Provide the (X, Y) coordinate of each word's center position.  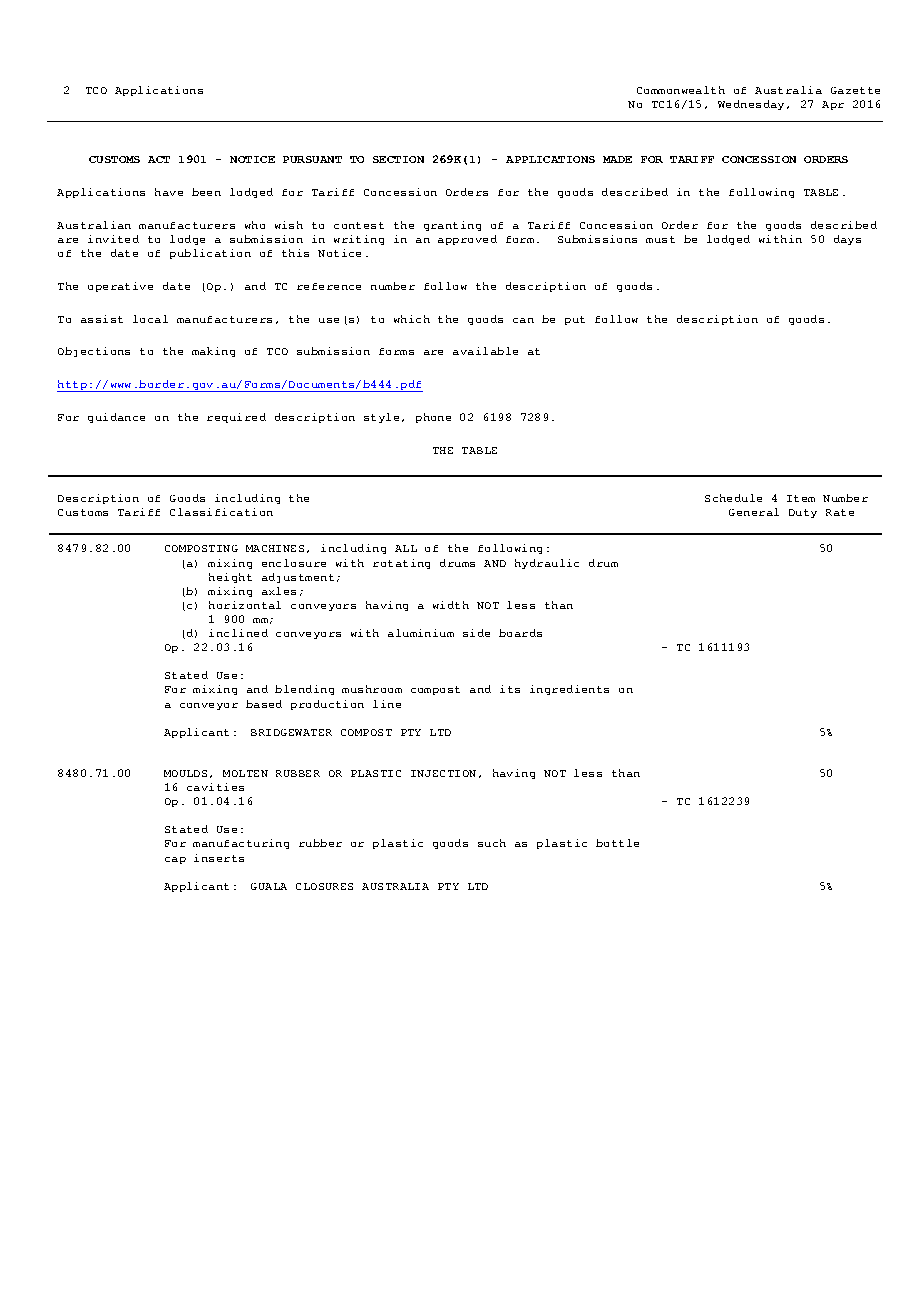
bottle (617, 843)
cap (175, 860)
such (492, 843)
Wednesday (751, 105)
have (169, 192)
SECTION (398, 159)
